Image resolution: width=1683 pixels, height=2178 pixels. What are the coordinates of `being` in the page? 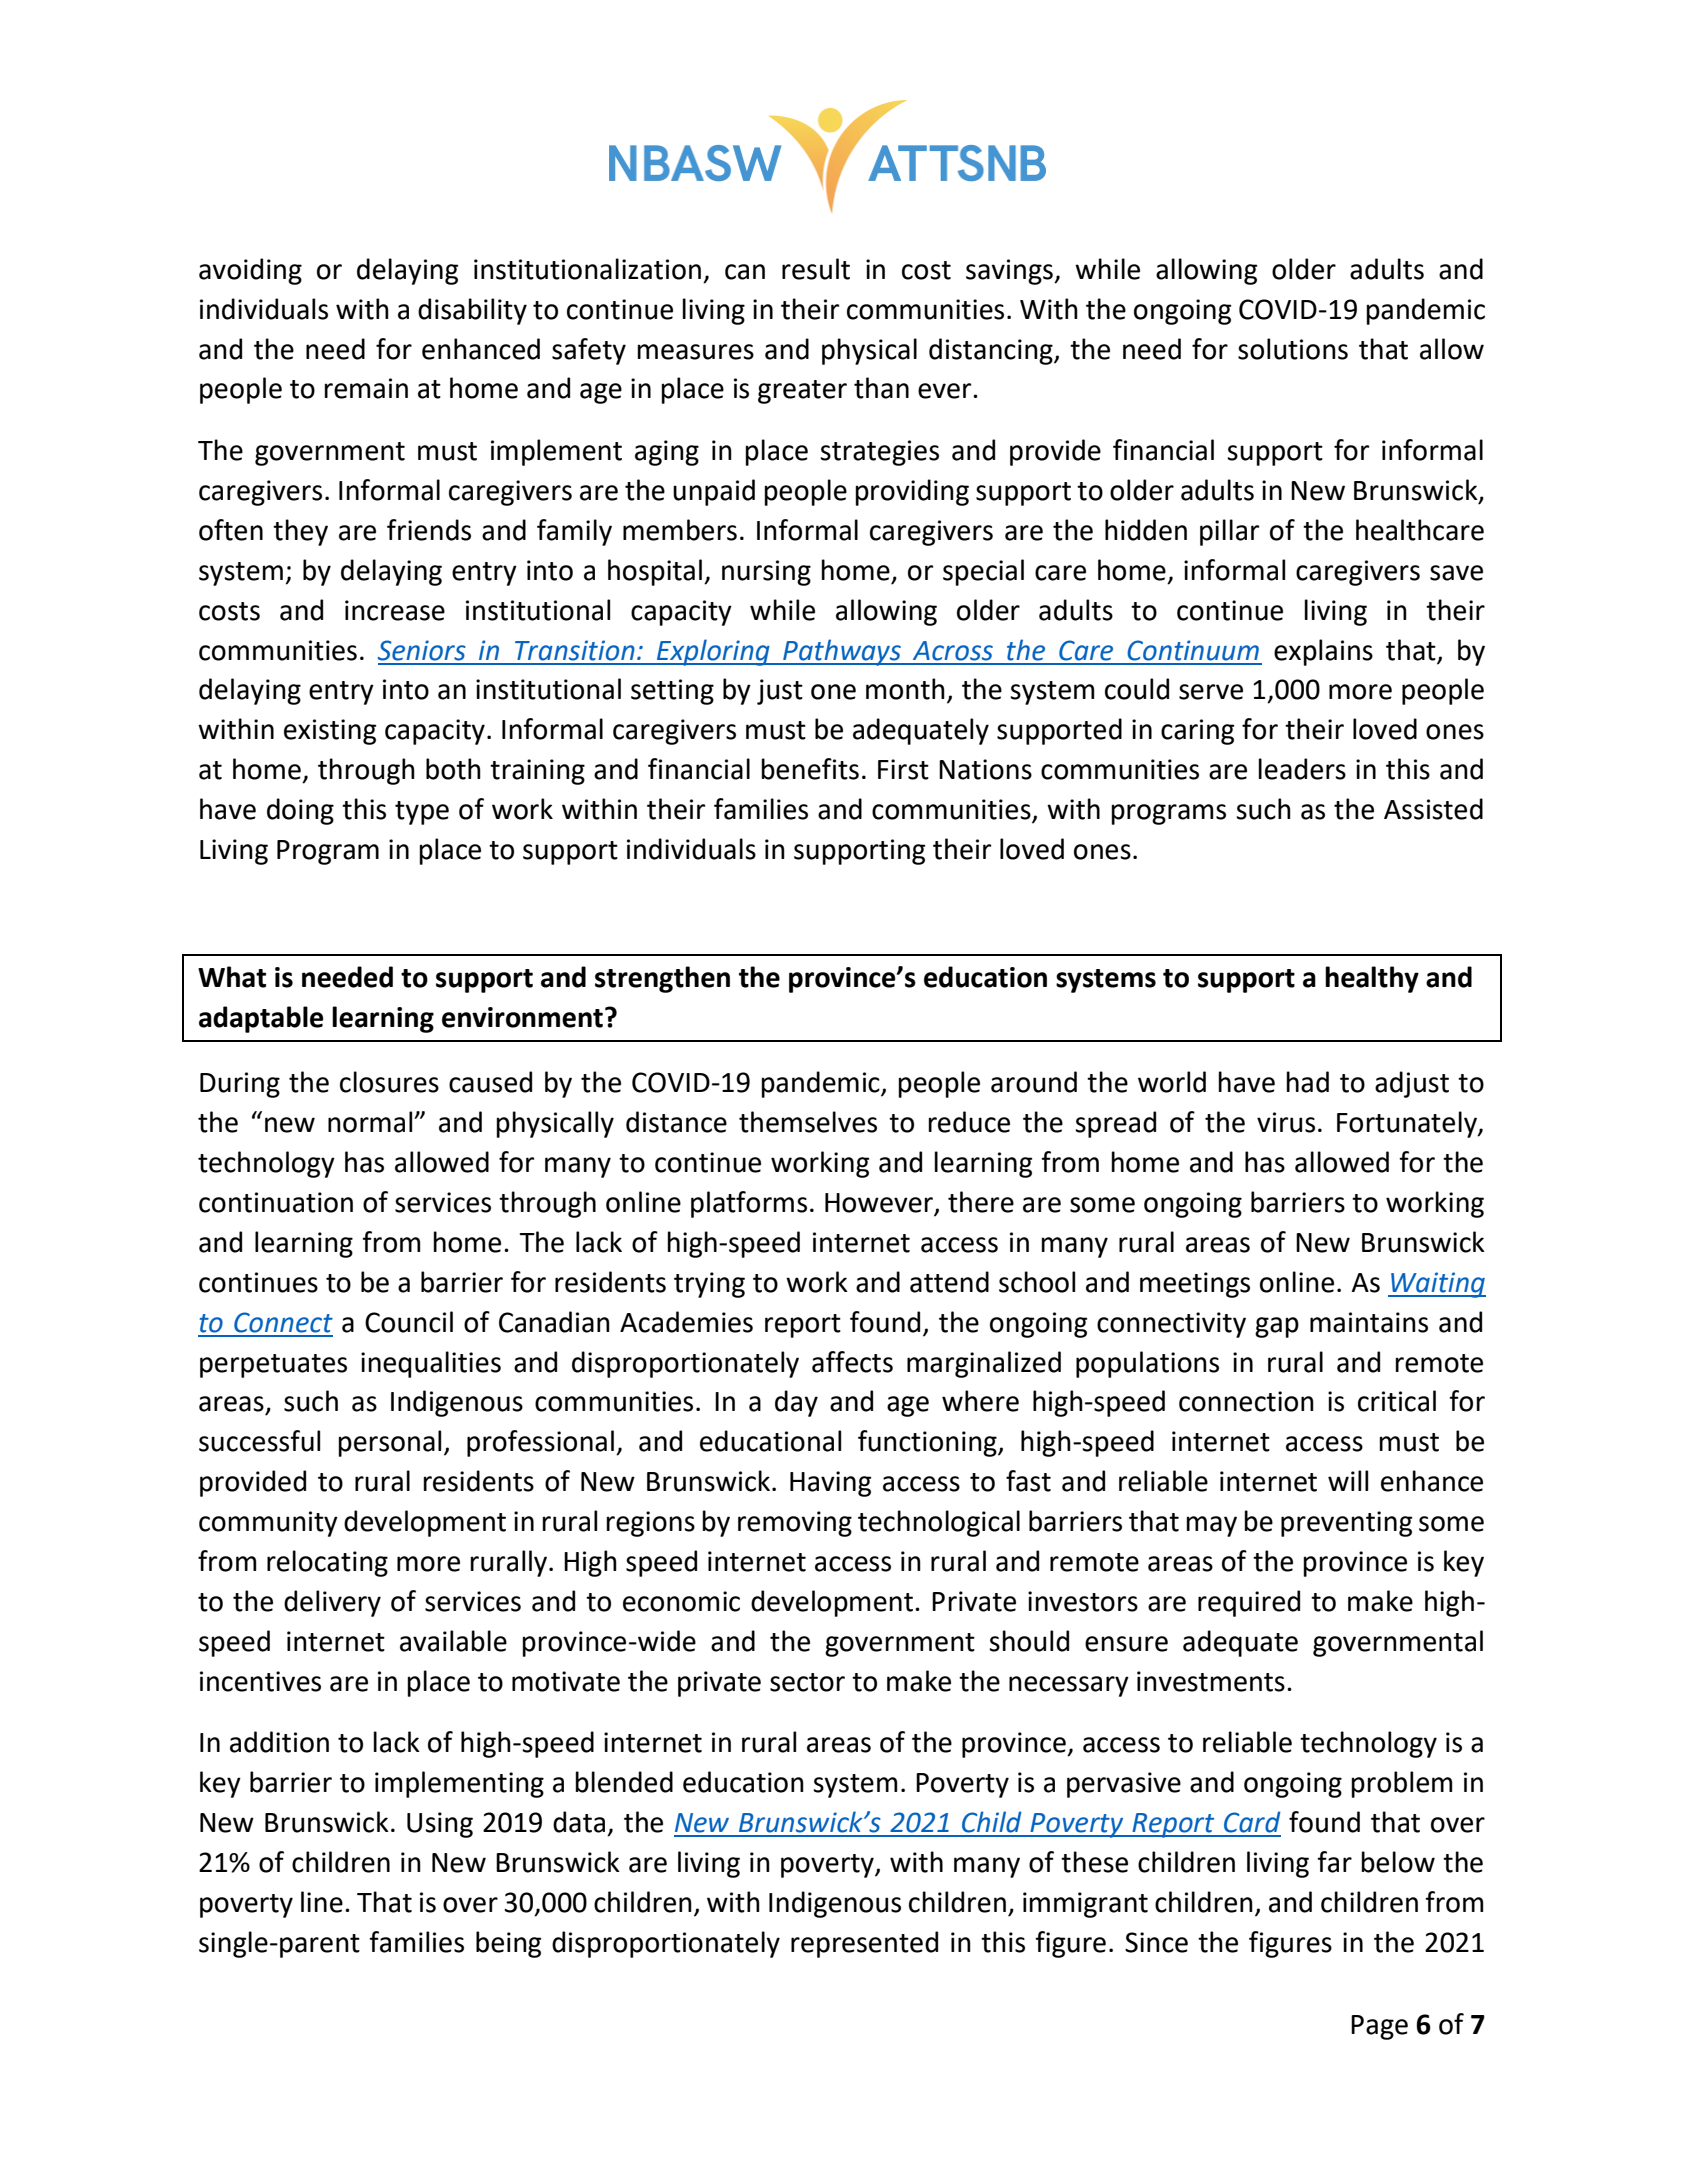 It's located at (508, 1944).
